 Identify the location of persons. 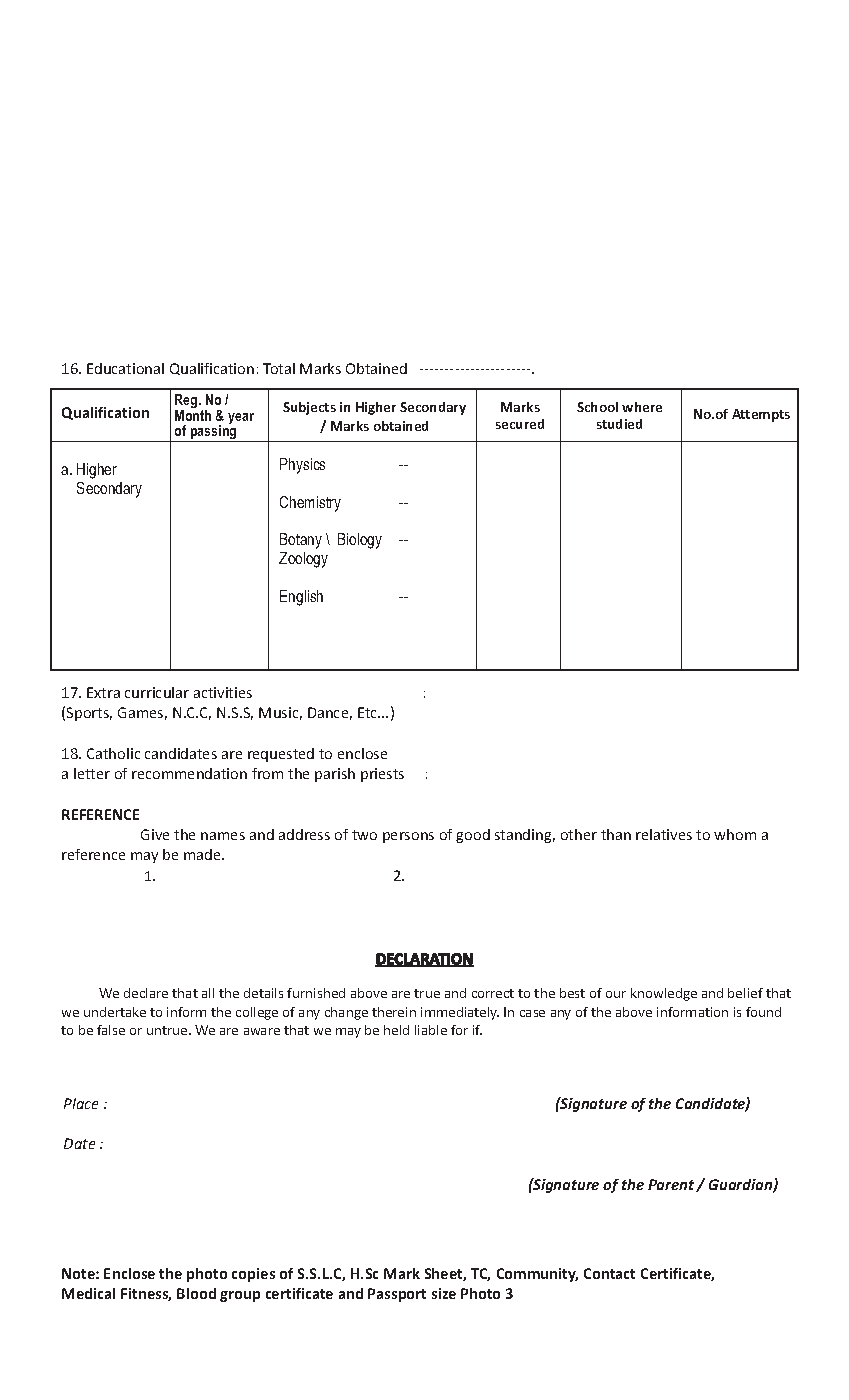
(408, 837).
